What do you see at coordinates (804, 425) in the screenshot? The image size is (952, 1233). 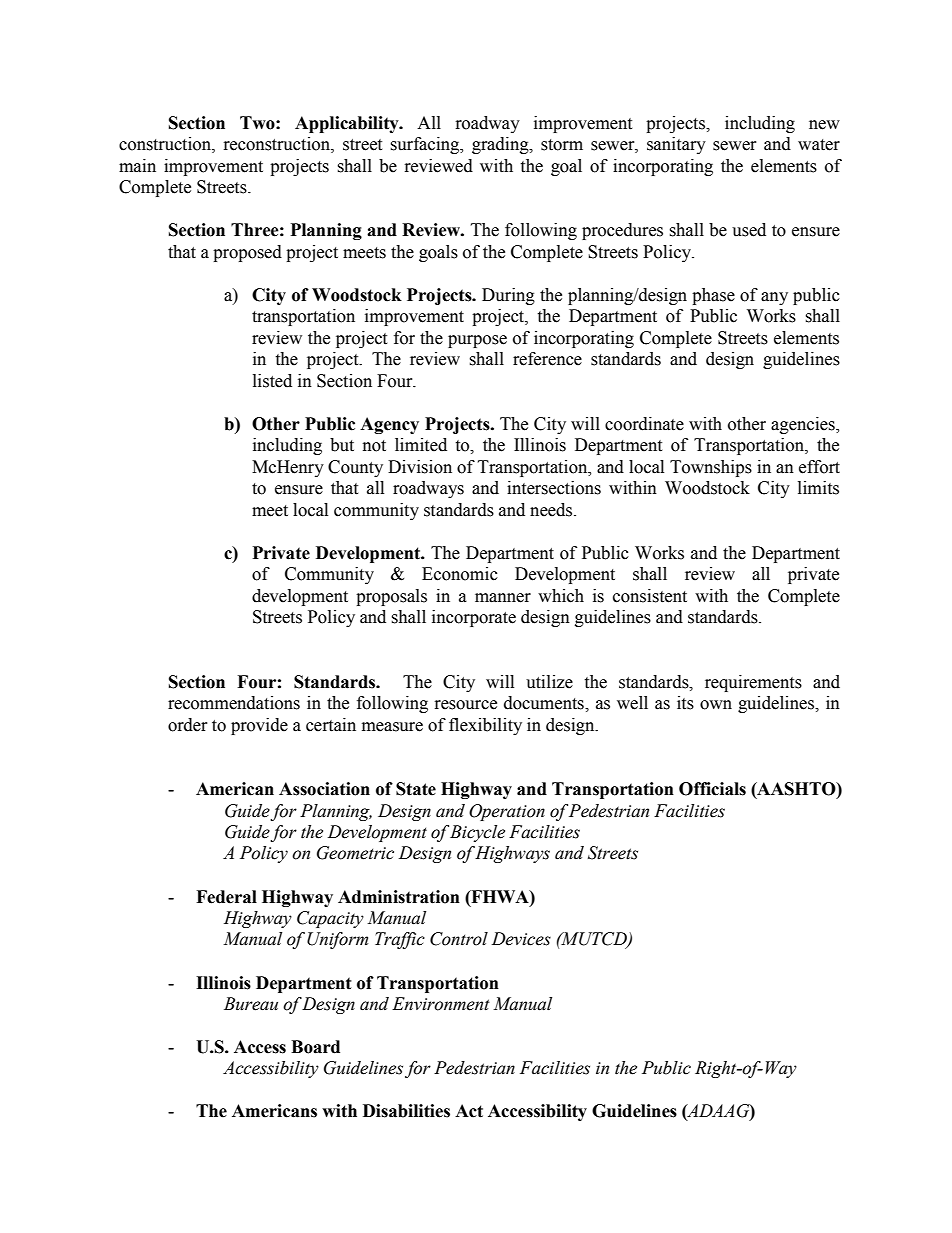 I see `agencies` at bounding box center [804, 425].
